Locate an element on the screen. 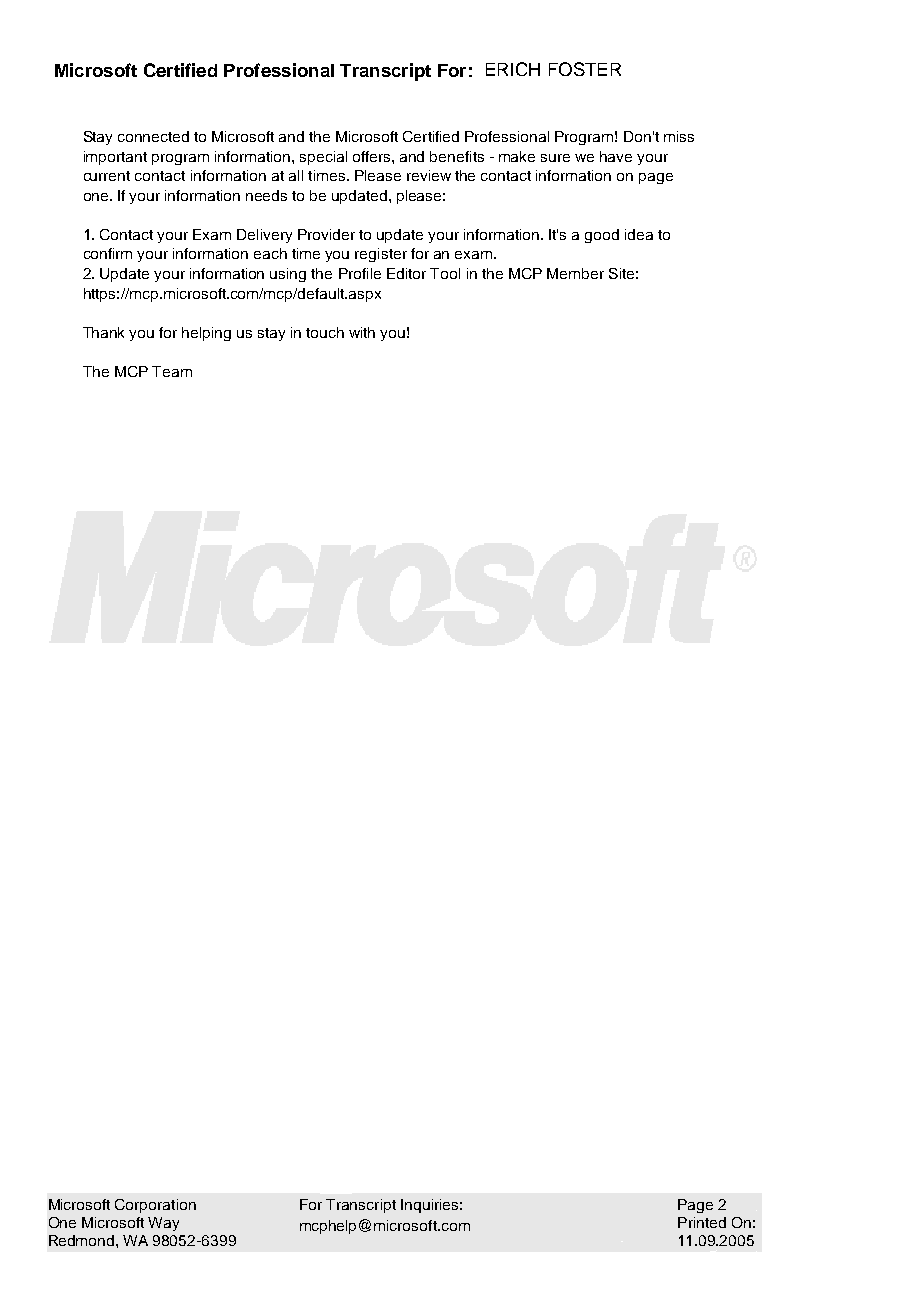  Member is located at coordinates (575, 273).
